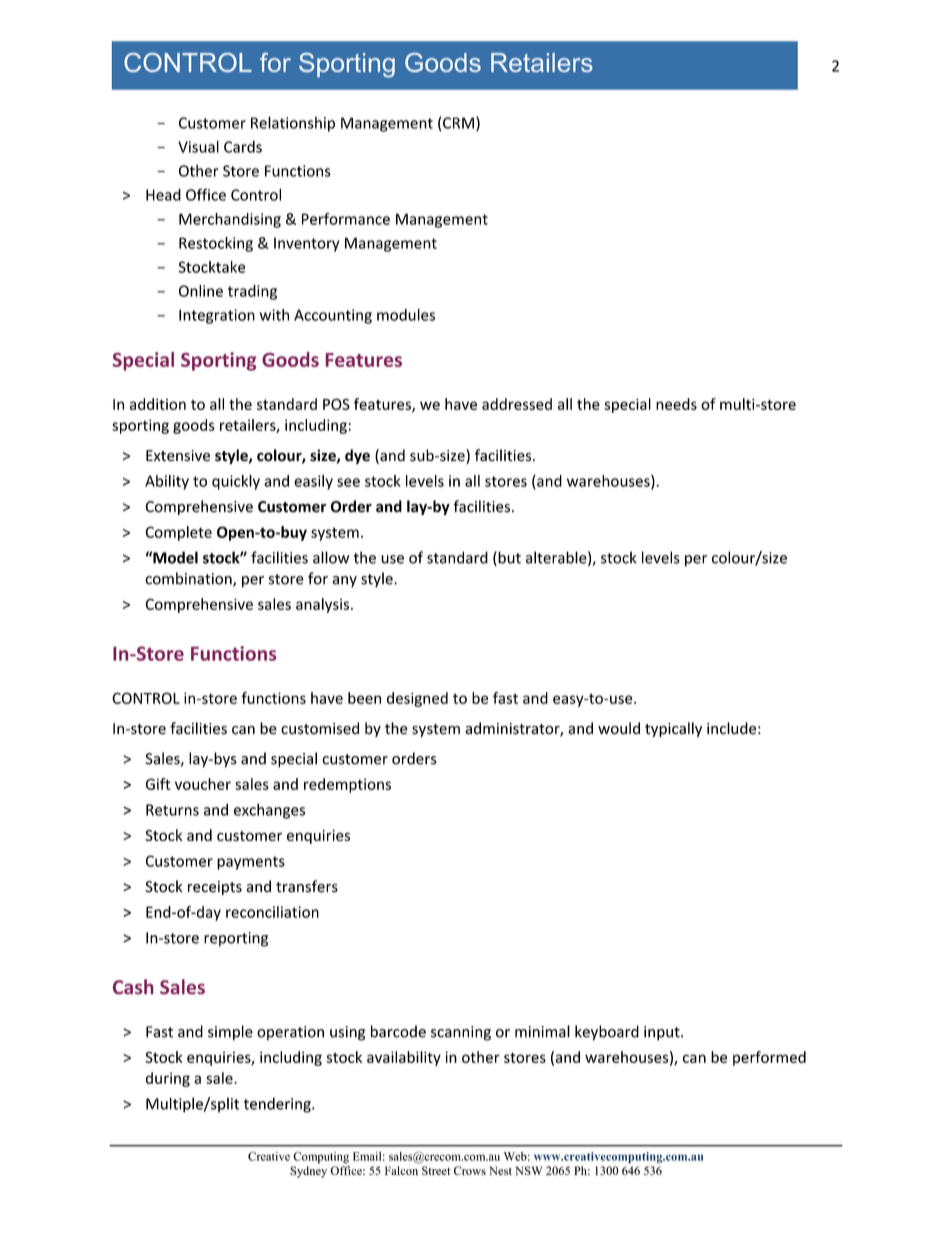 Image resolution: width=952 pixels, height=1233 pixels. Describe the element at coordinates (673, 729) in the screenshot. I see `typically` at that location.
